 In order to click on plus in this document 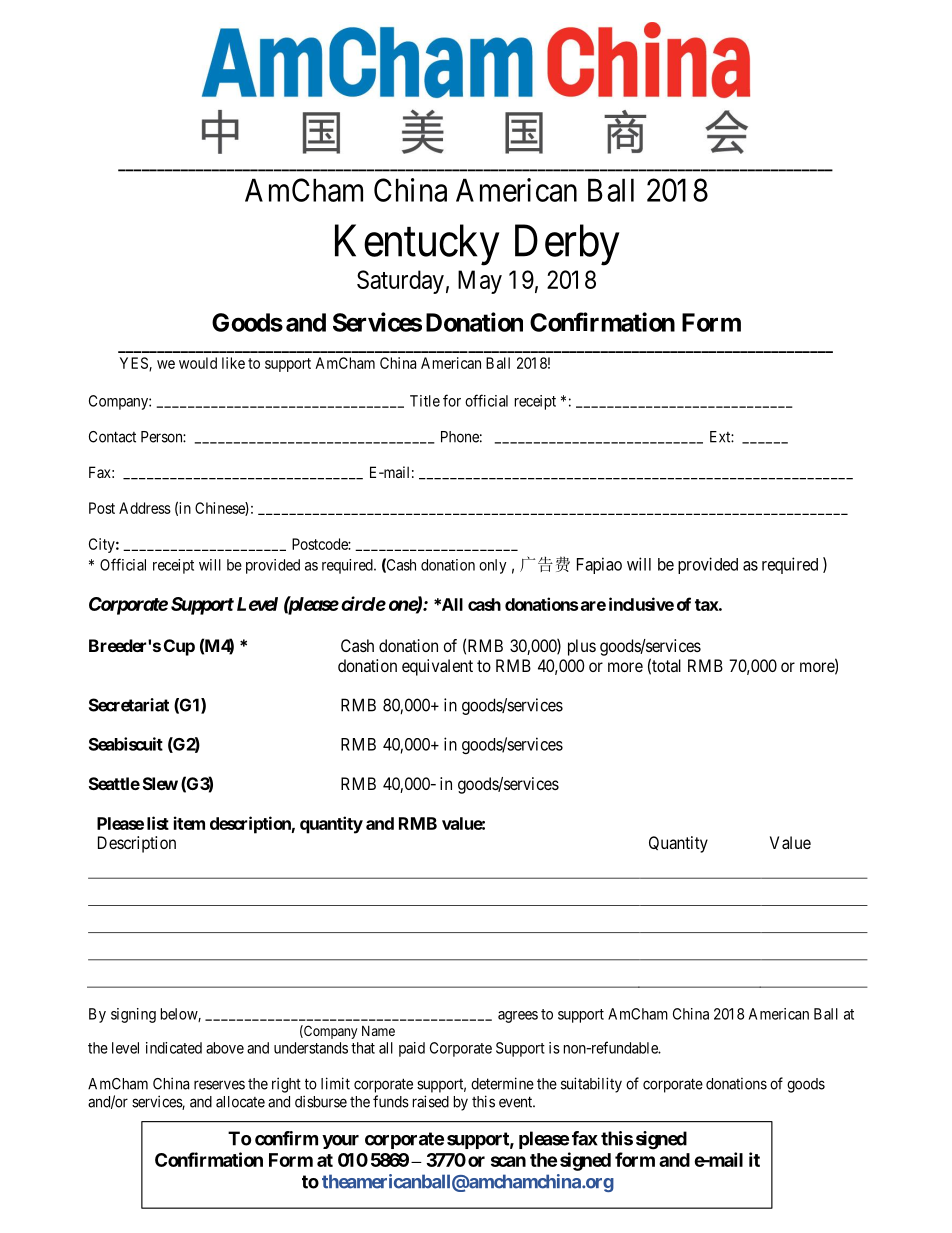, I will do `click(582, 647)`.
